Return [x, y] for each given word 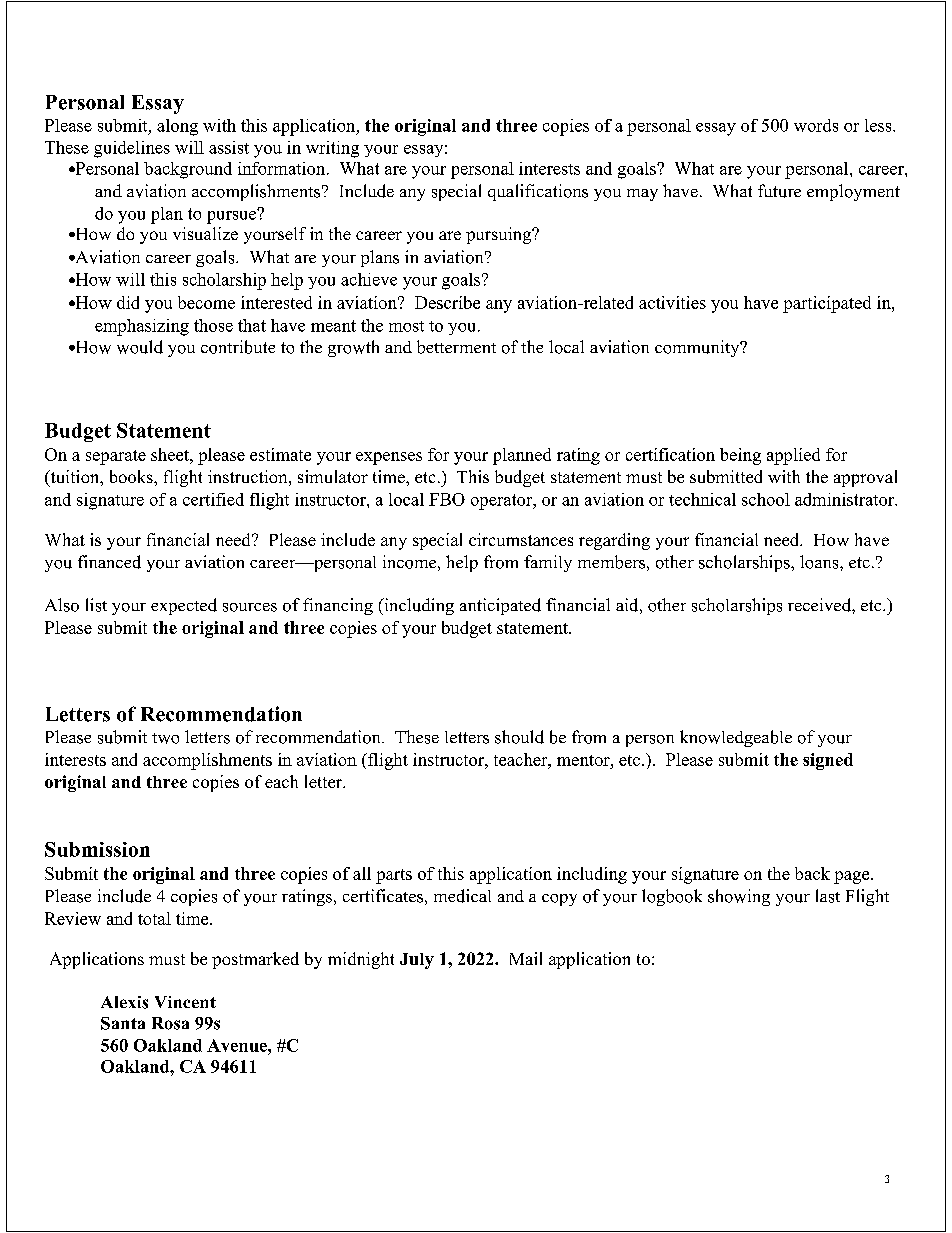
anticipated [500, 606]
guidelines [132, 149]
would [140, 347]
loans [820, 562]
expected [184, 606]
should [519, 737]
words [816, 125]
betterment [456, 347]
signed [828, 761]
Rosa [170, 1023]
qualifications [538, 192]
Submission [97, 849]
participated [827, 304]
